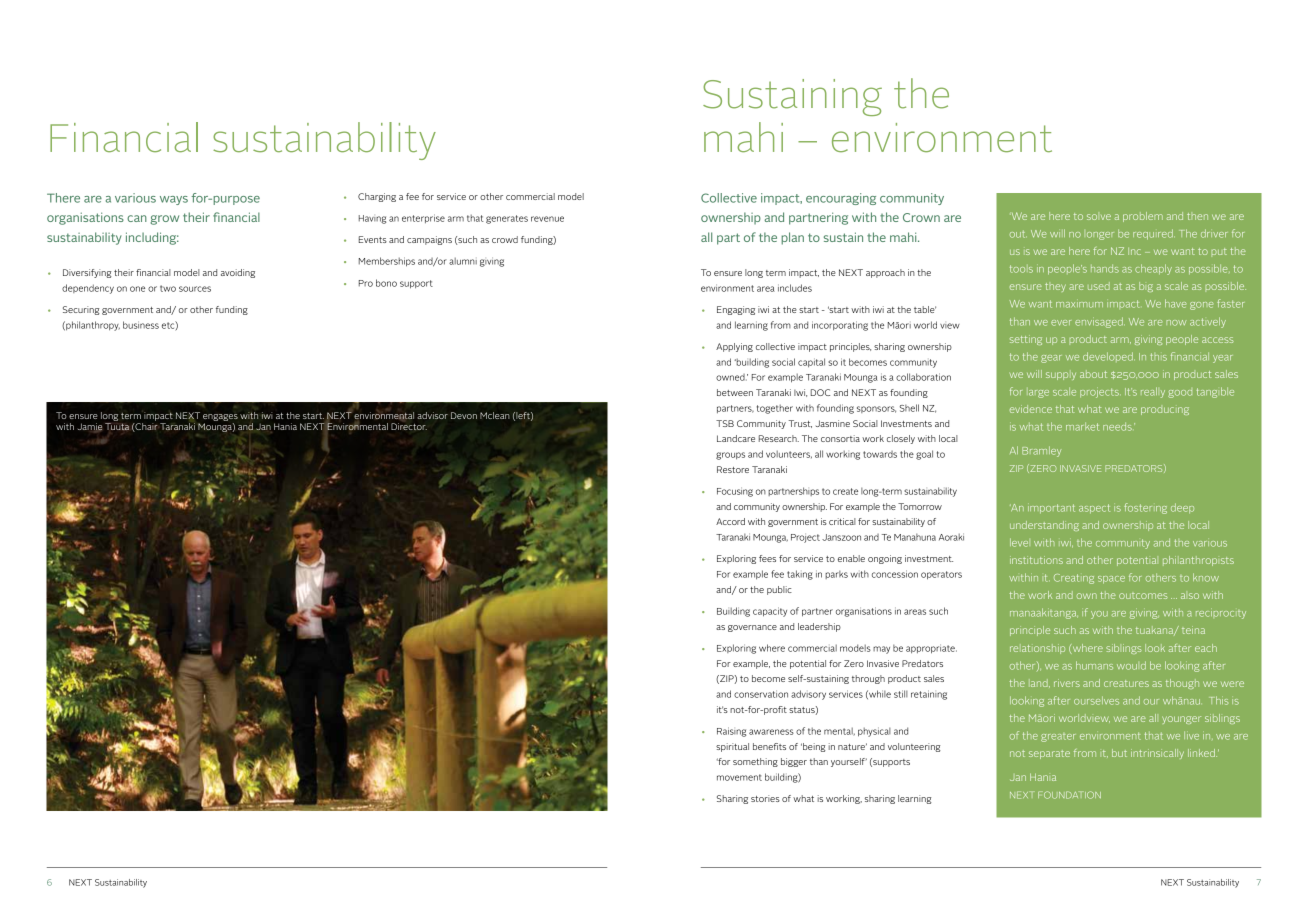  I want to click on grow, so click(164, 220).
